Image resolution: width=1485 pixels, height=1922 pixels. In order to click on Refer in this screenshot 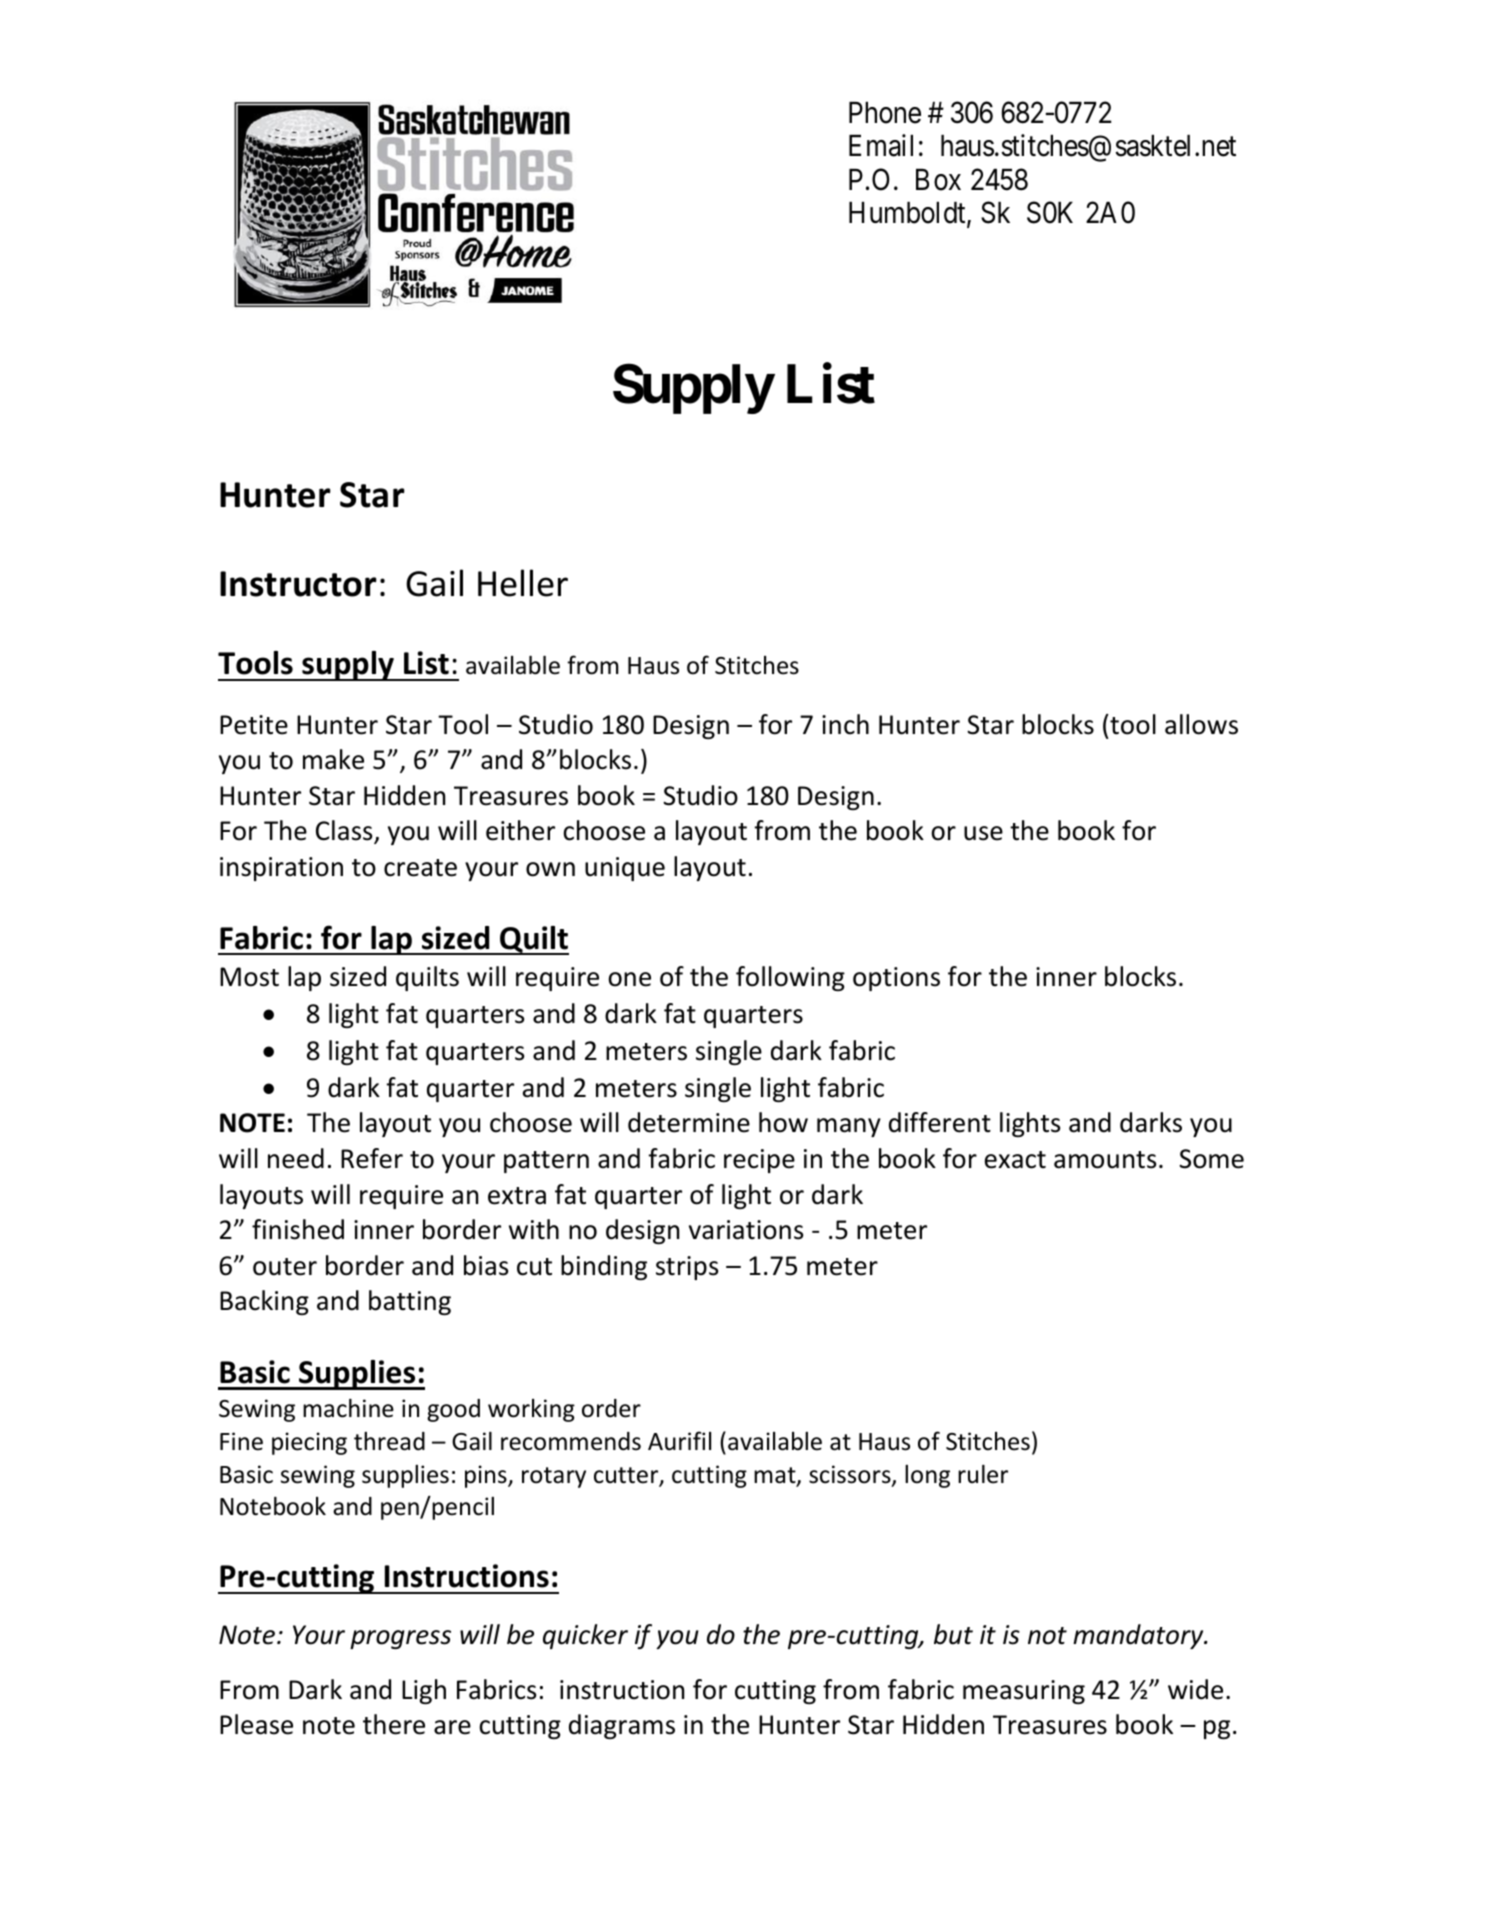, I will do `click(372, 1158)`.
